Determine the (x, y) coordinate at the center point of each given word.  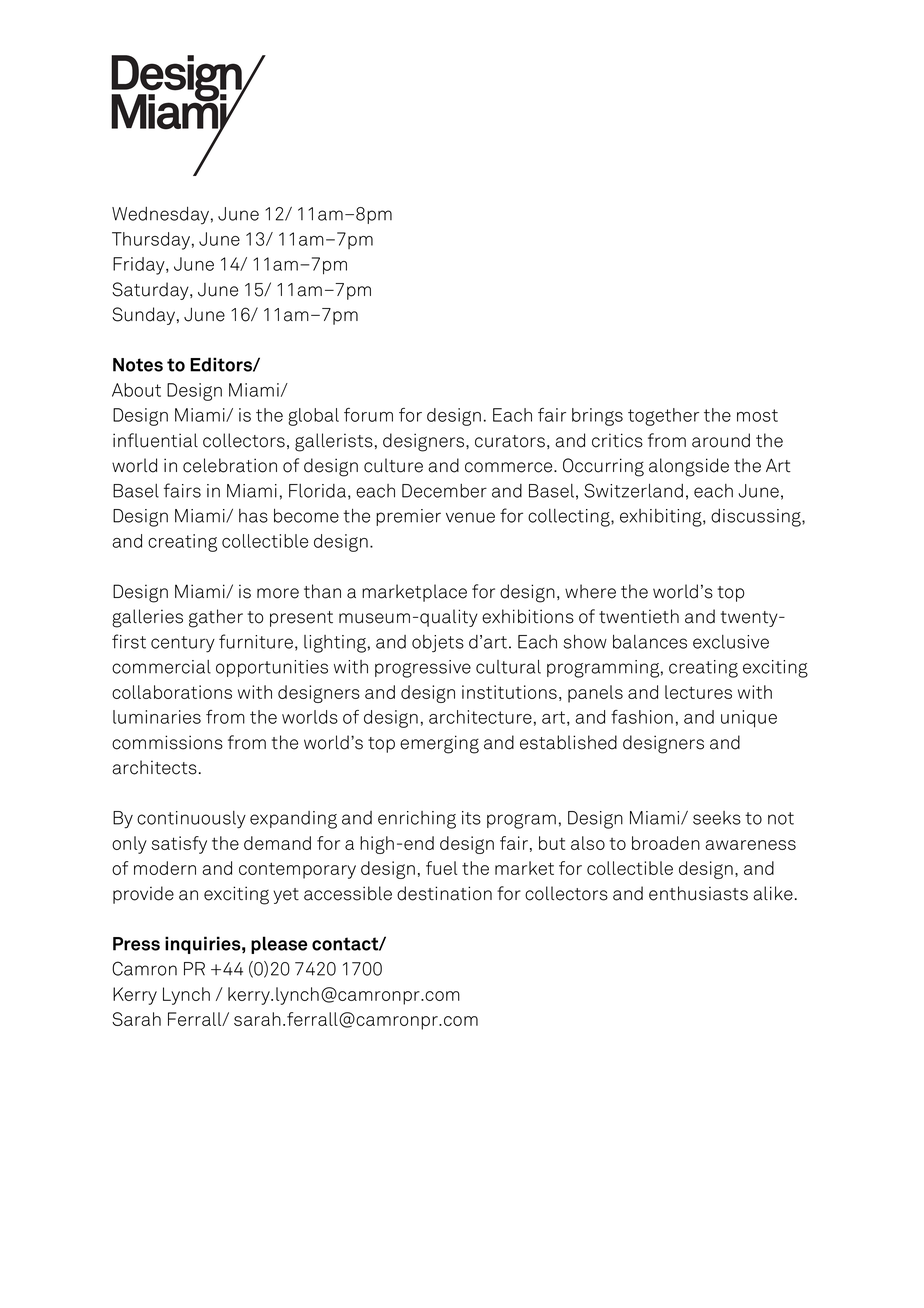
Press (136, 944)
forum (368, 415)
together (663, 417)
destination (444, 893)
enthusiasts (698, 893)
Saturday (151, 291)
